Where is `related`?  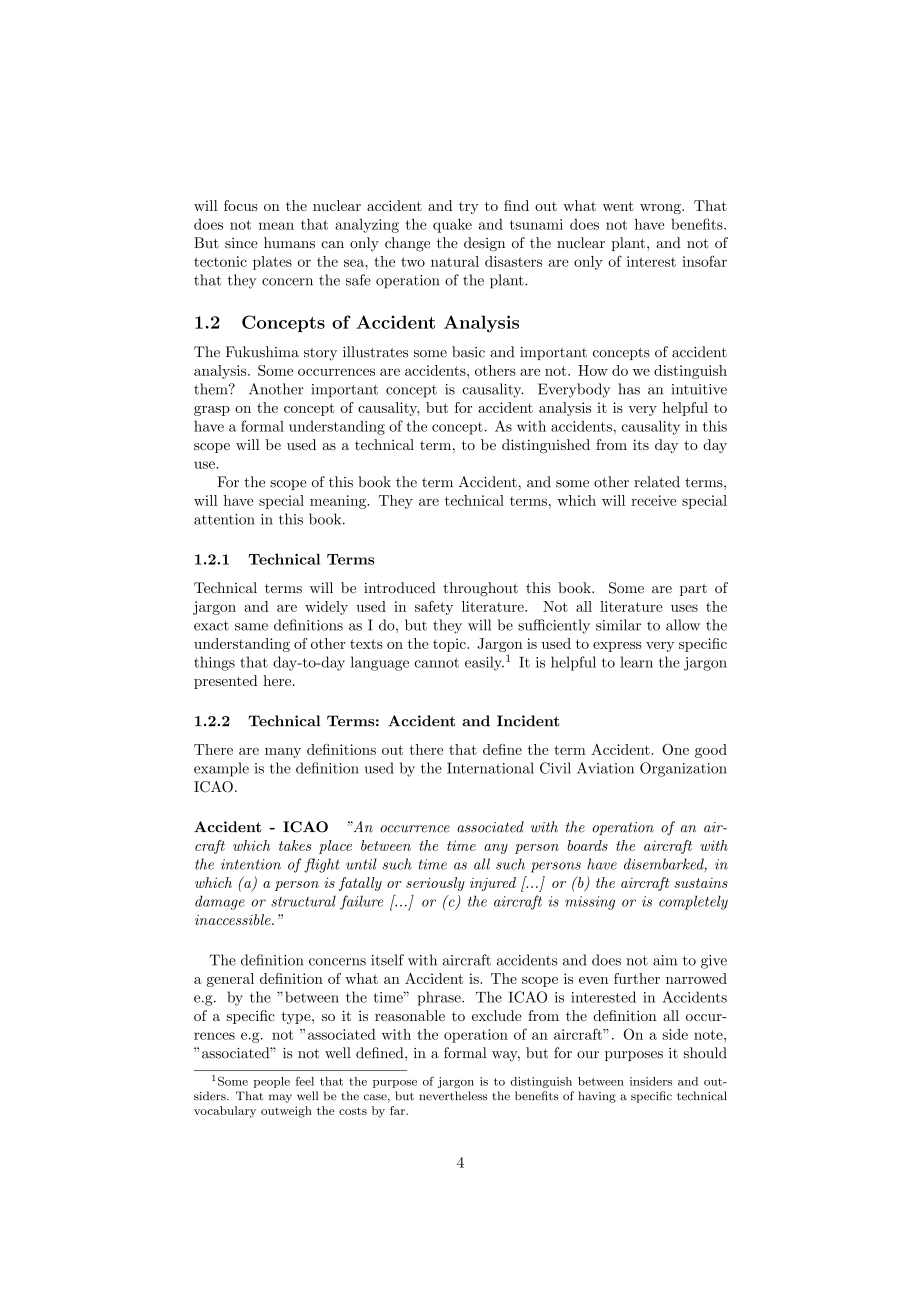 related is located at coordinates (657, 482).
